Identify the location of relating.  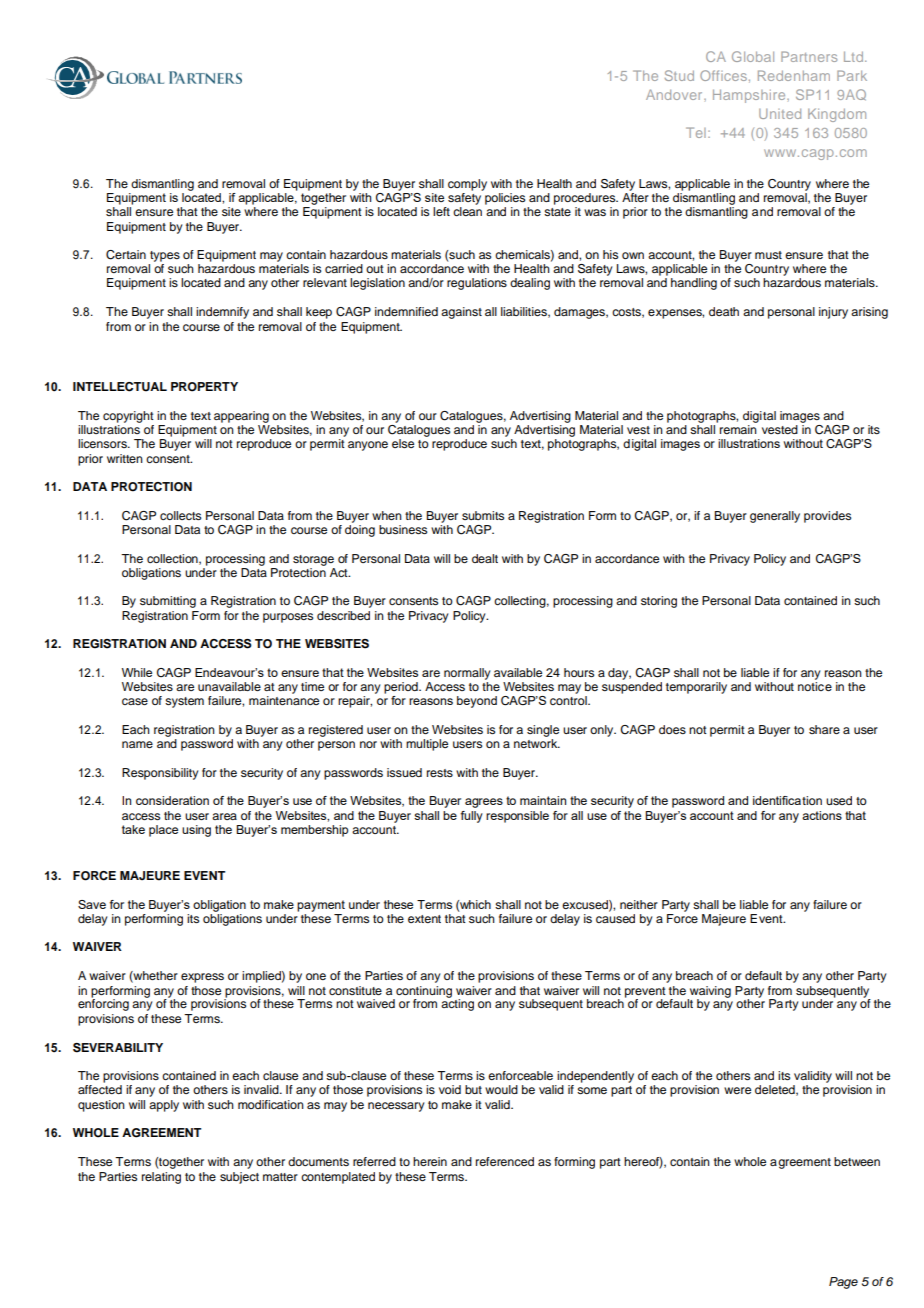
(161, 1178).
